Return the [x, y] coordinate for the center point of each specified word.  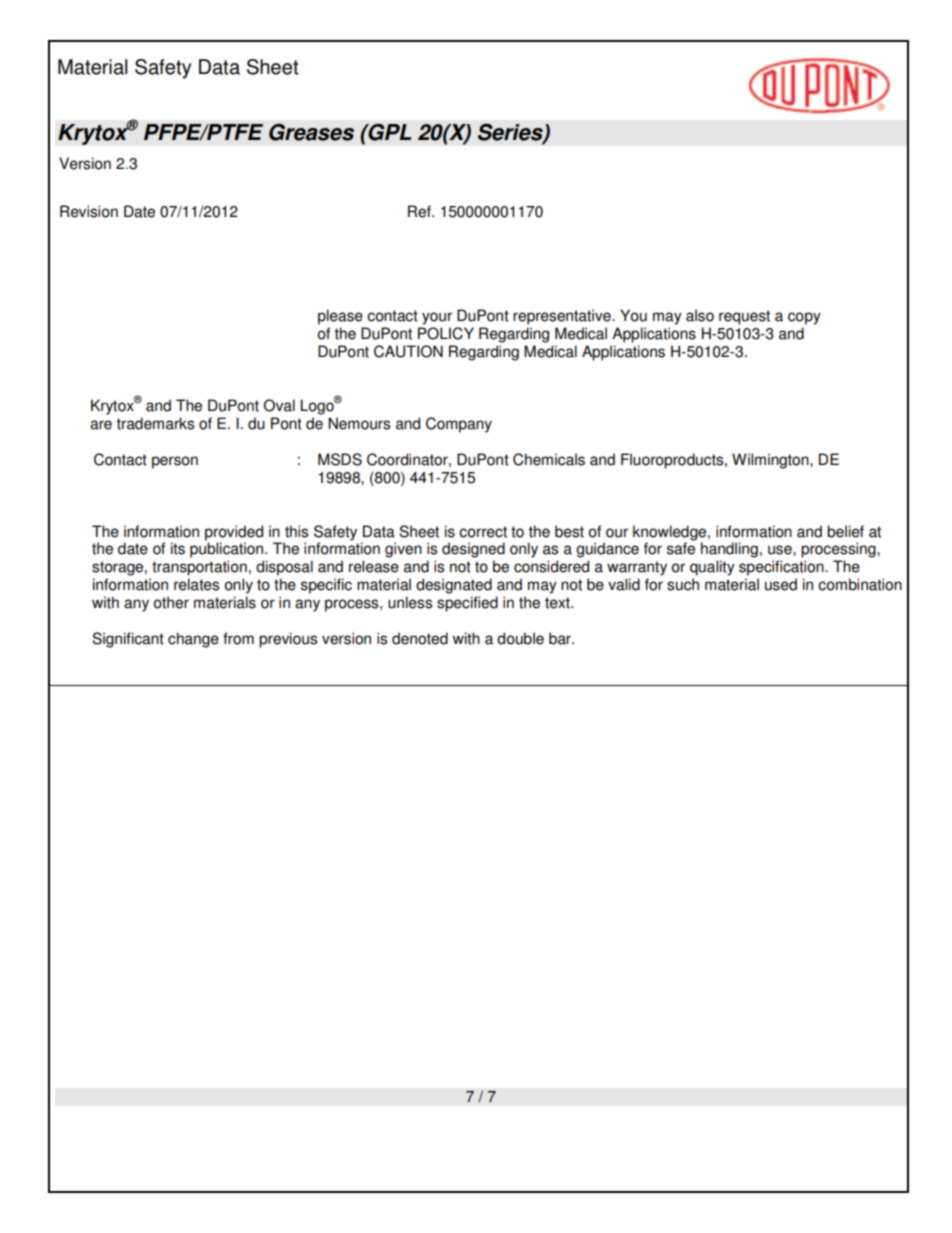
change [193, 640]
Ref [420, 211]
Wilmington [771, 461]
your [437, 318]
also [700, 315]
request [744, 317]
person [175, 462]
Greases [311, 132]
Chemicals [549, 459]
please [340, 317]
